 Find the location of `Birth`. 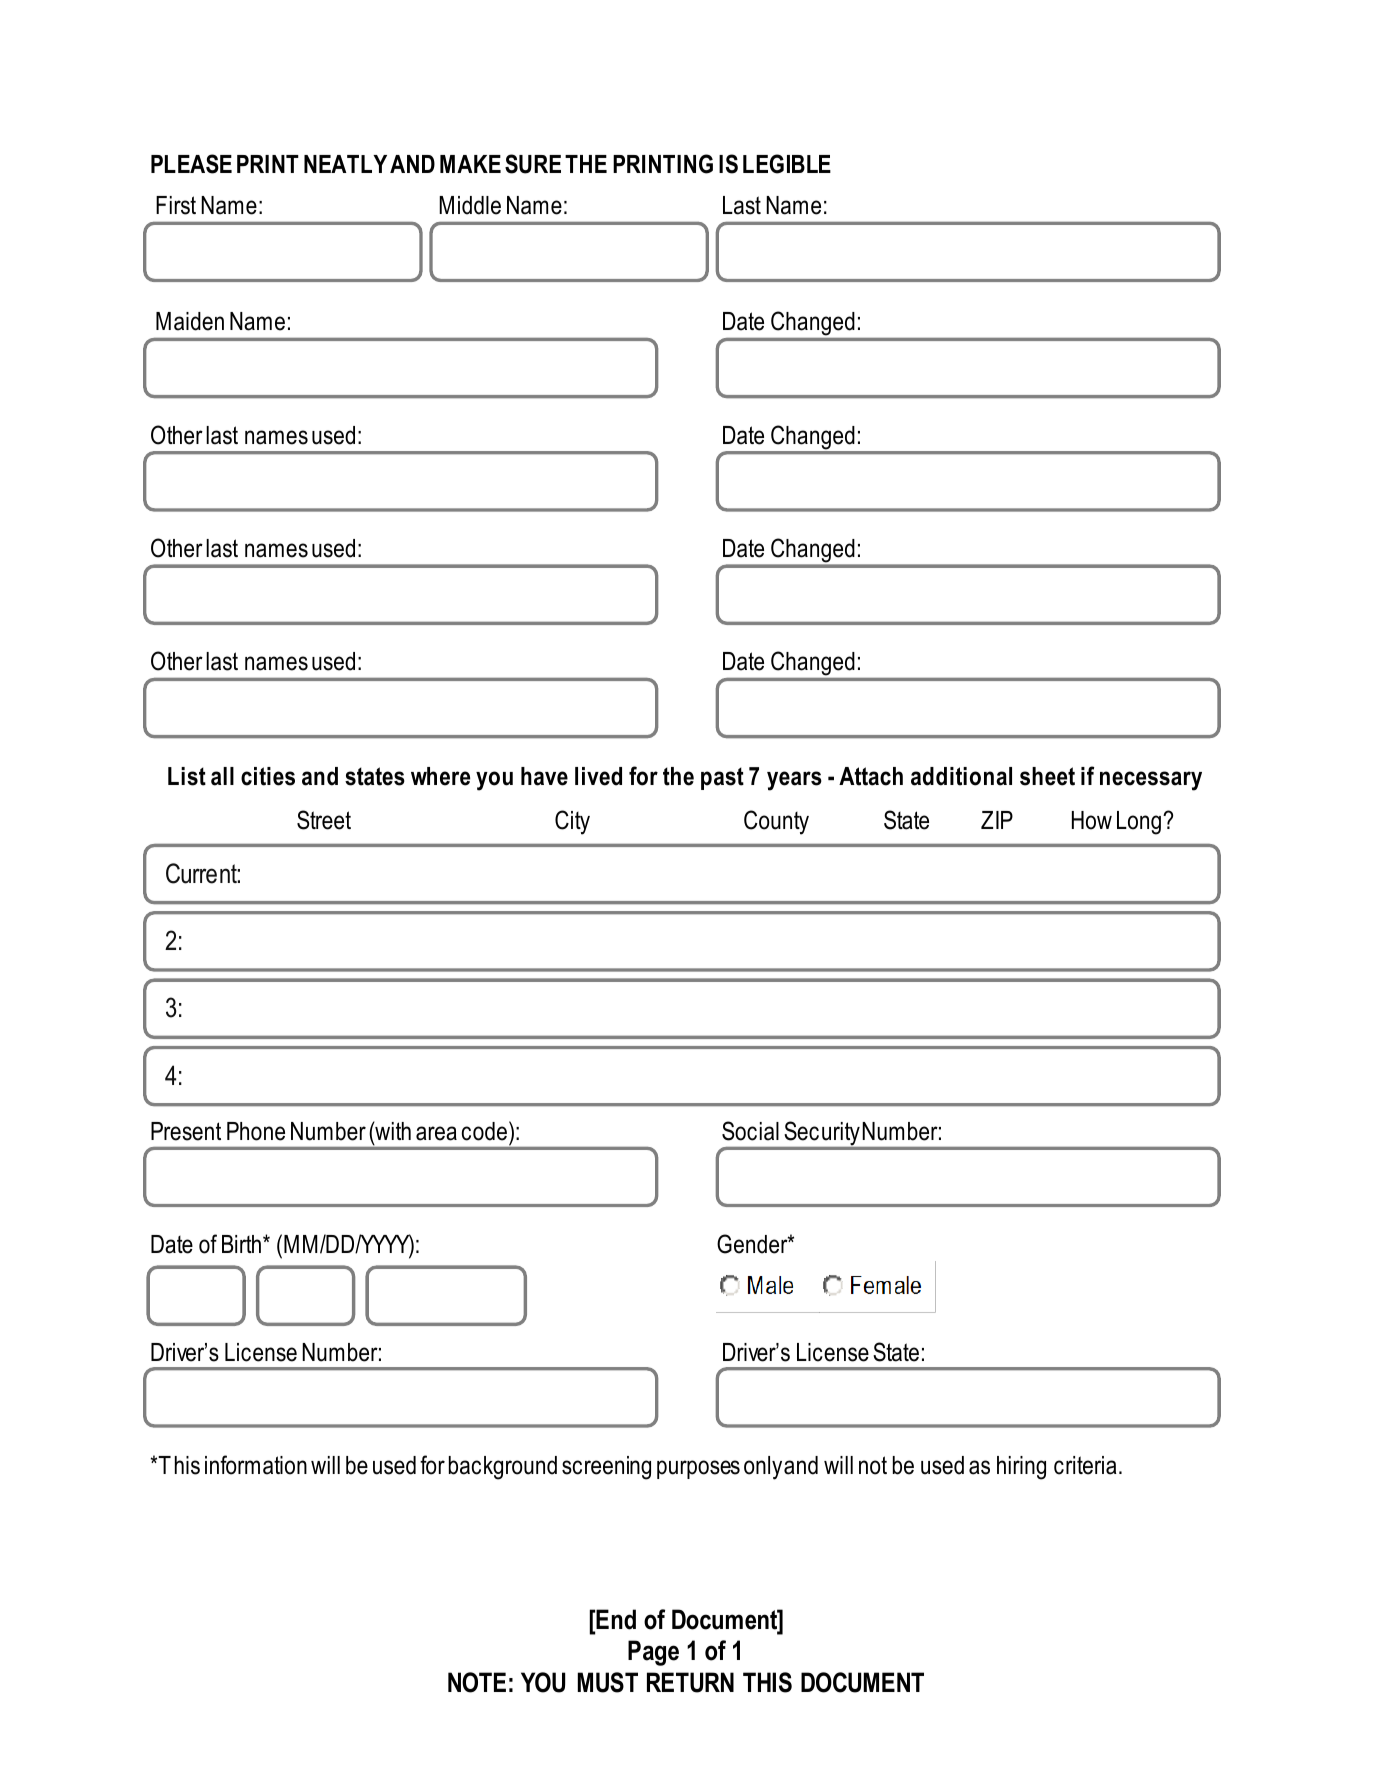

Birth is located at coordinates (243, 1244).
